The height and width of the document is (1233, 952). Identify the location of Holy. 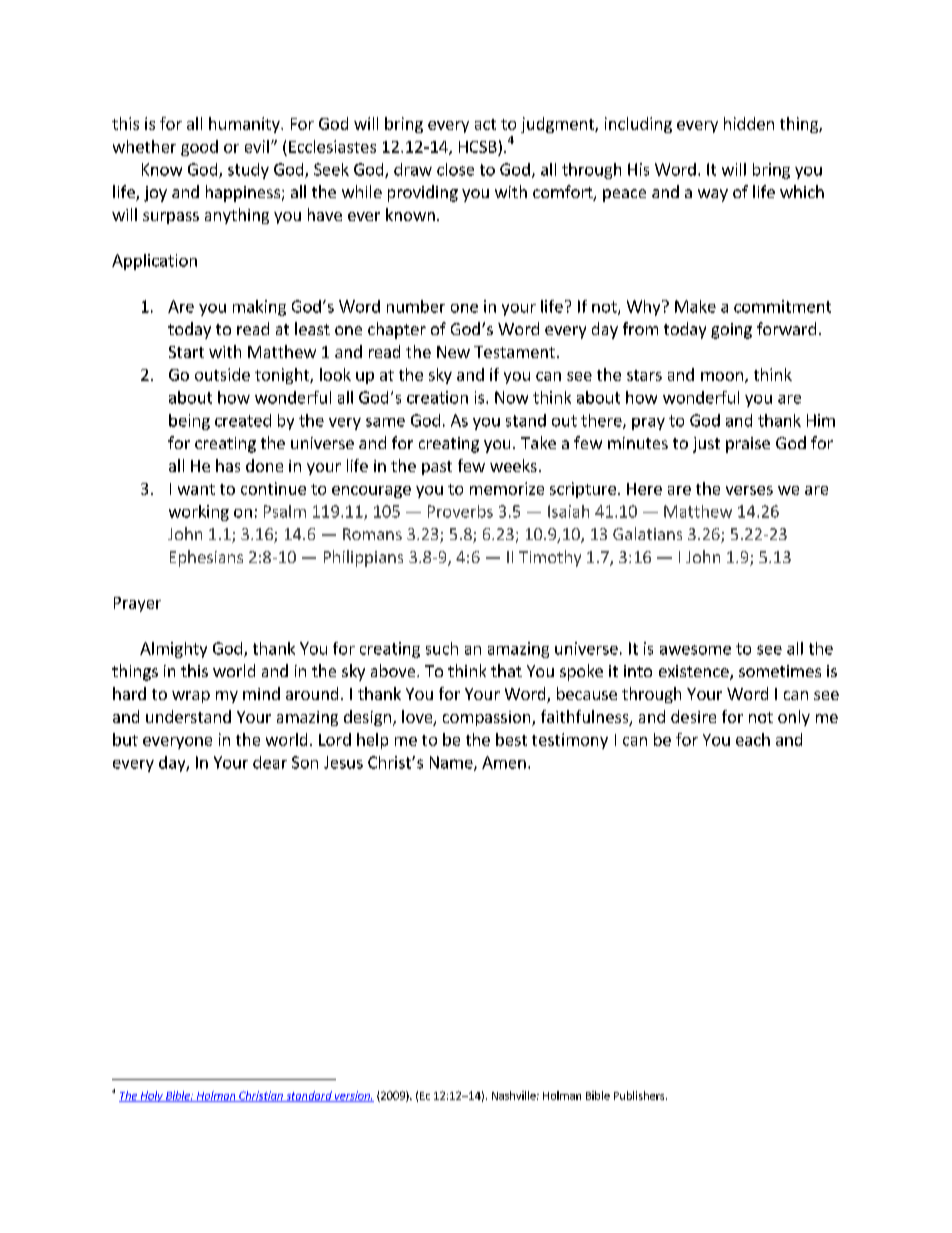
(151, 1096).
